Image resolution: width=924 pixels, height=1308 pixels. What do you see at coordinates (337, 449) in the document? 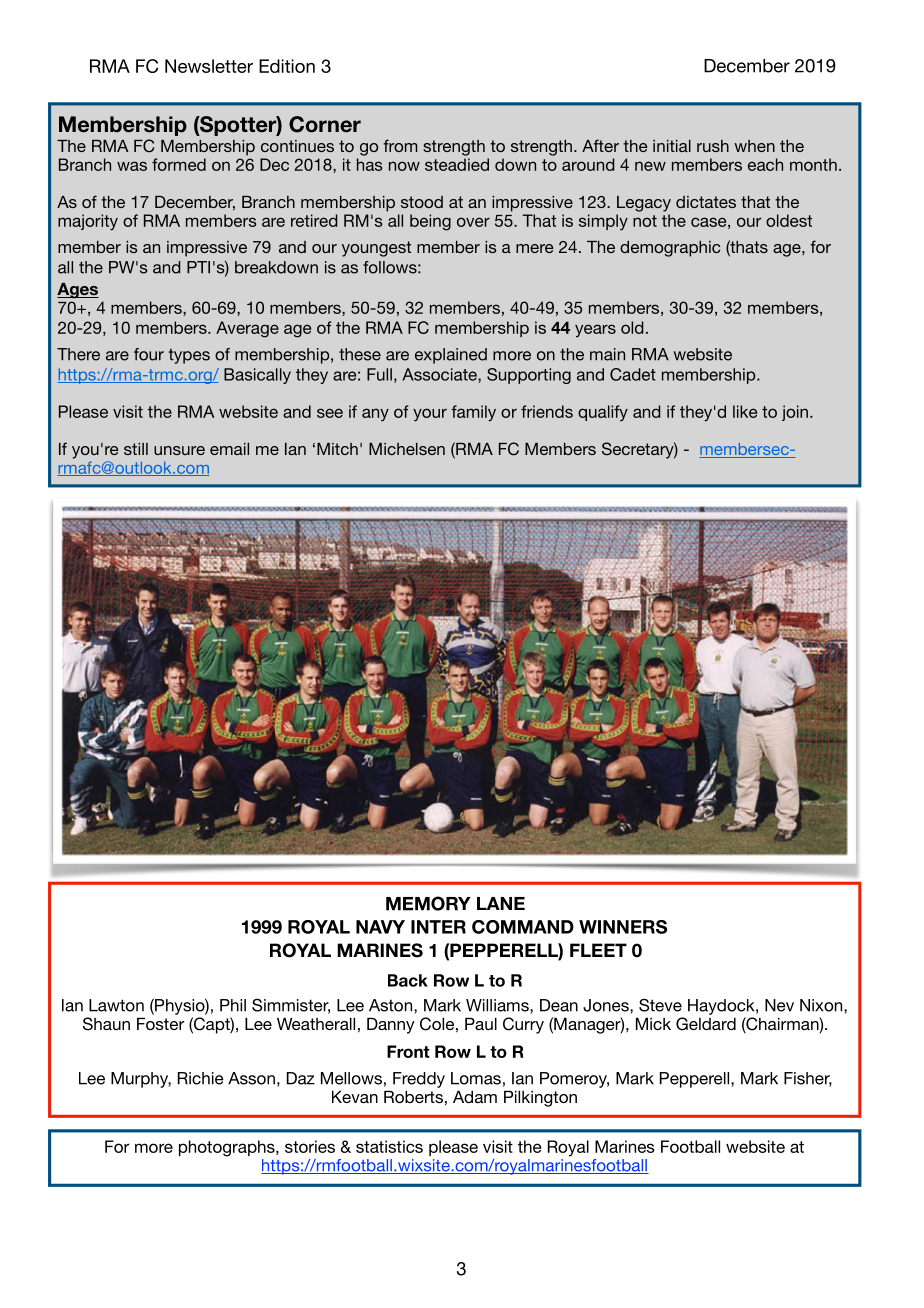
I see `Mitch` at bounding box center [337, 449].
